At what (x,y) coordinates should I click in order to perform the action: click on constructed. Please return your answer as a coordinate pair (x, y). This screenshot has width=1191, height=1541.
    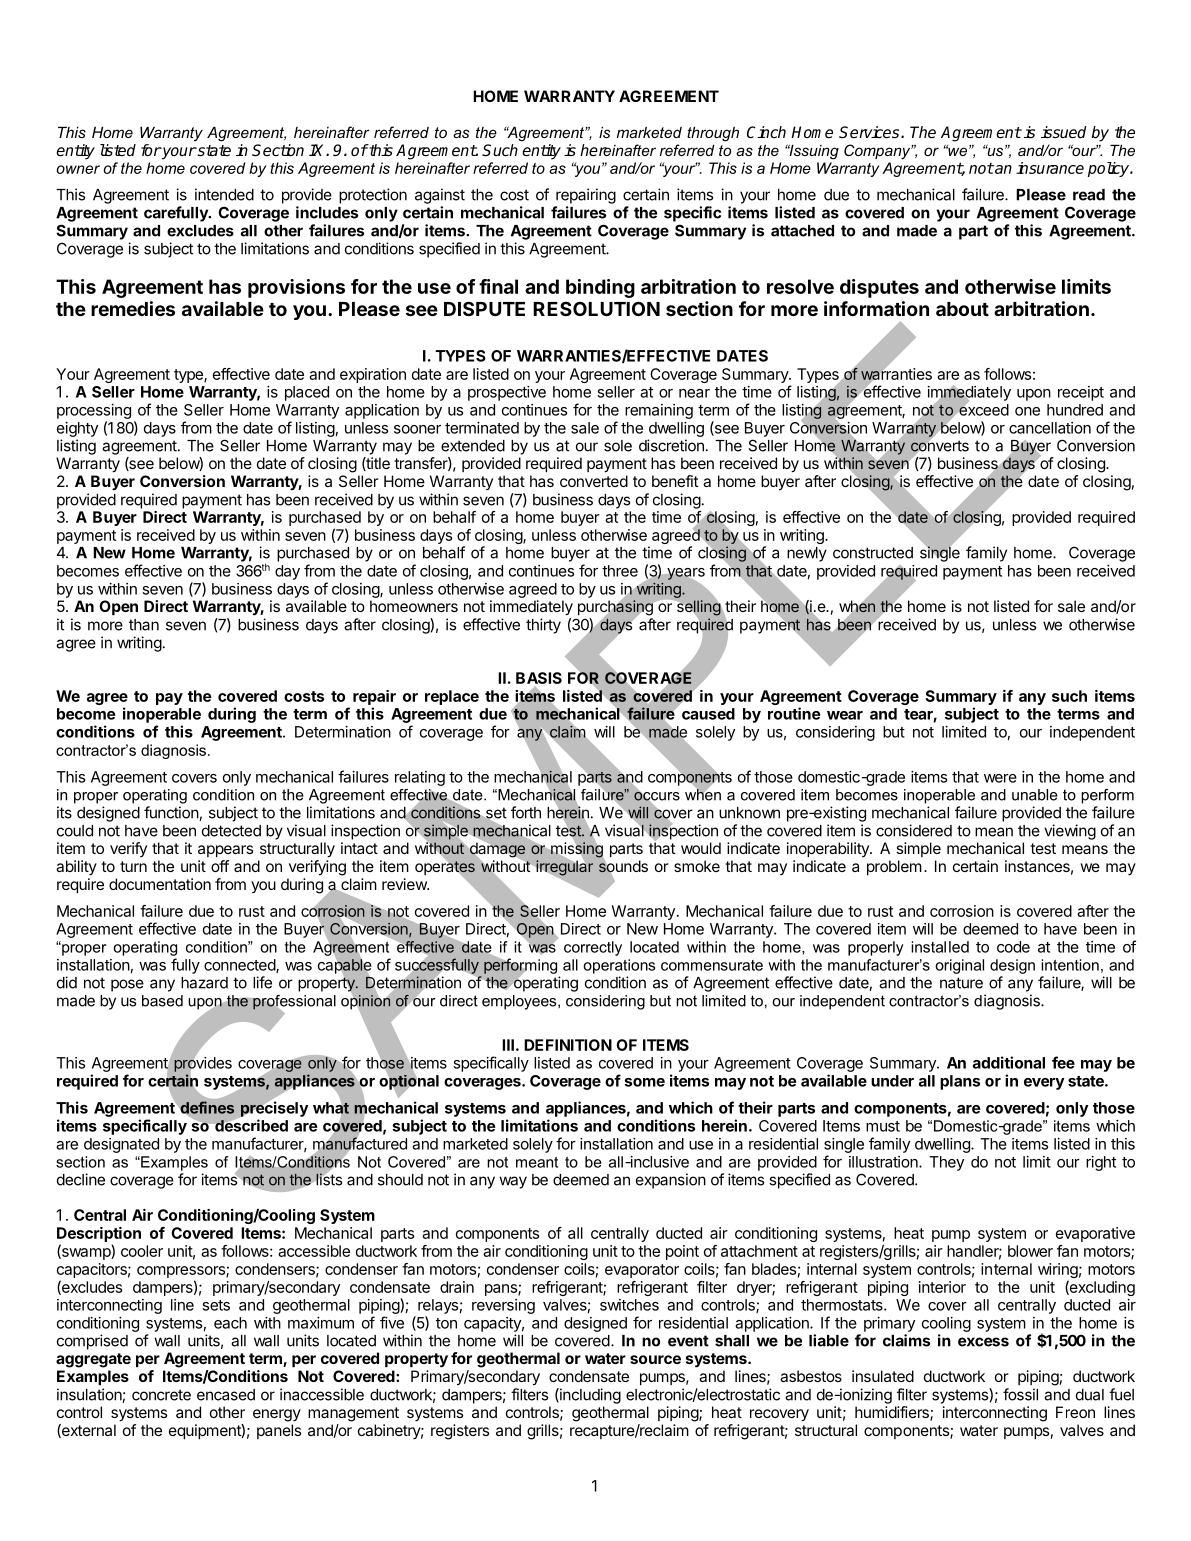
    Looking at the image, I should click on (873, 553).
